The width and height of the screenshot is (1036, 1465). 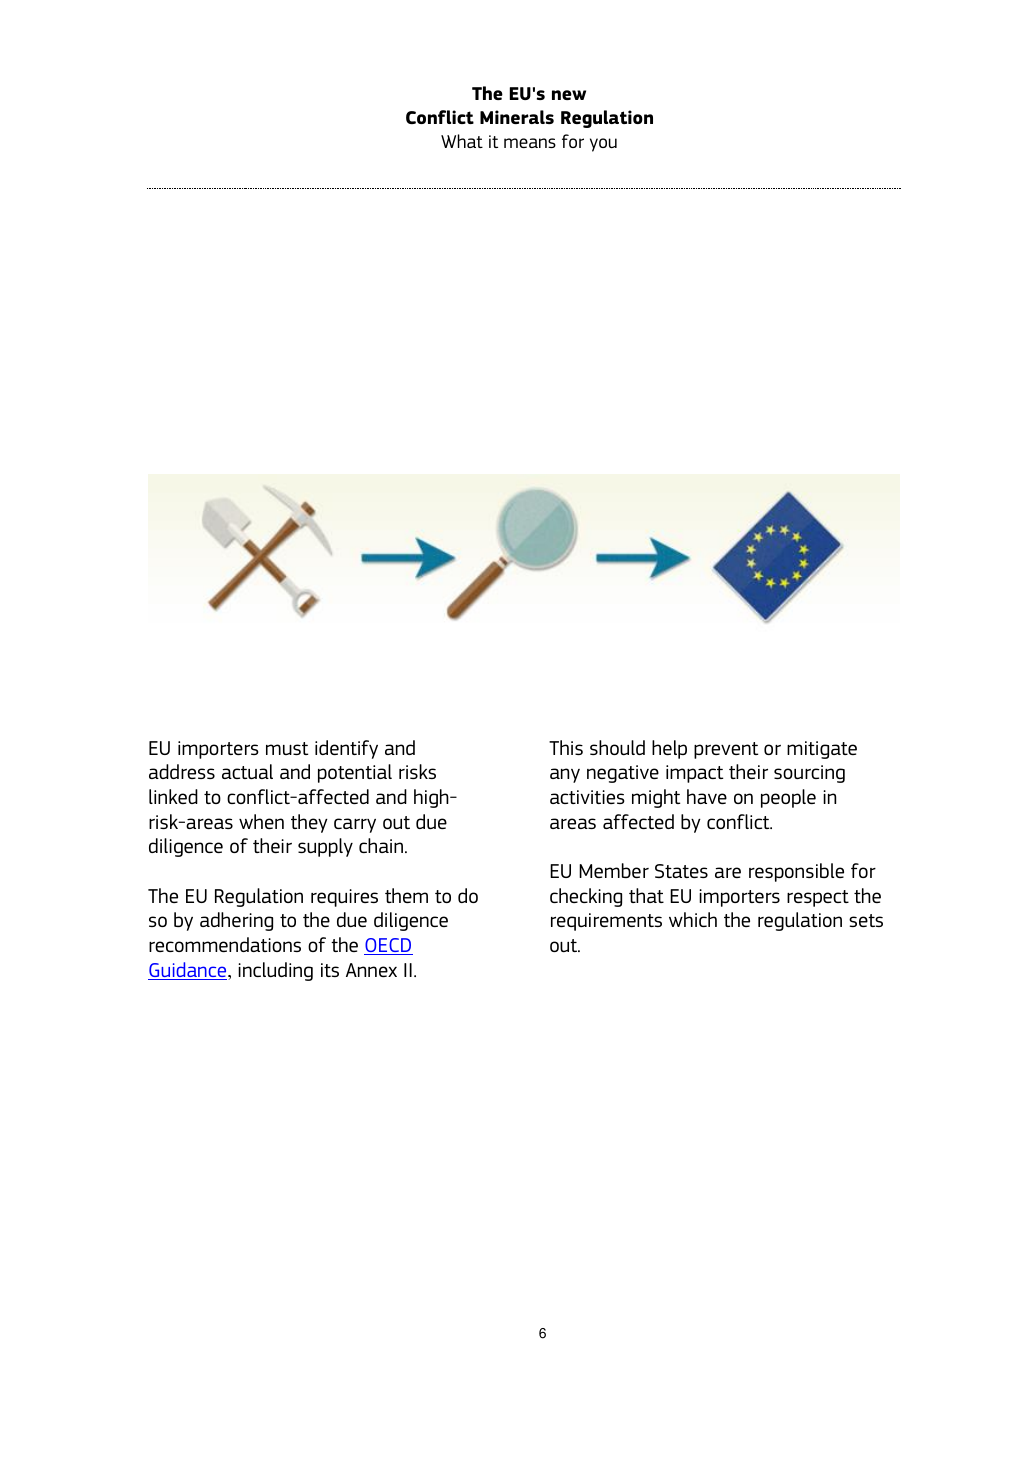 What do you see at coordinates (606, 922) in the screenshot?
I see `requirements` at bounding box center [606, 922].
